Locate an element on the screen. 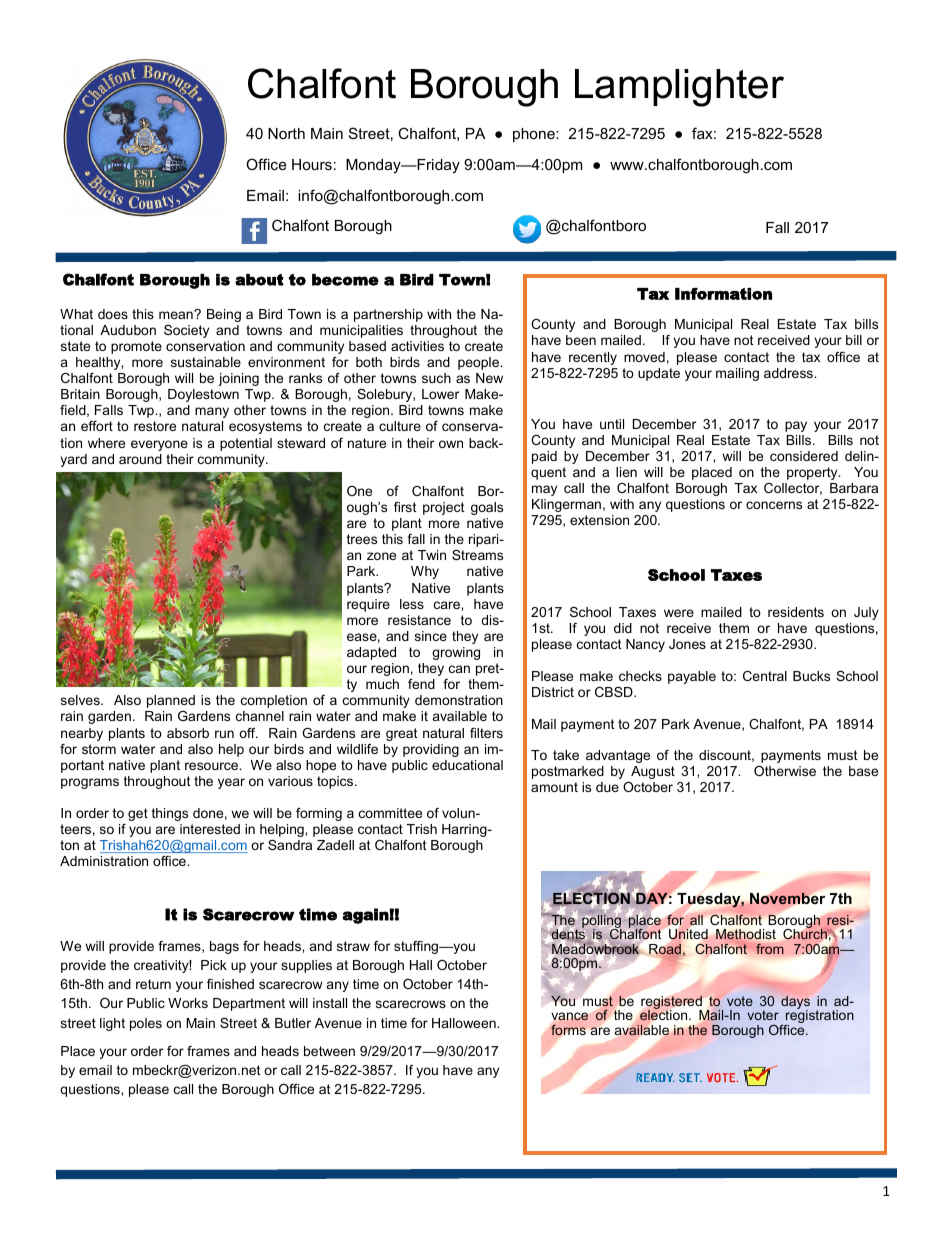  November is located at coordinates (787, 898).
